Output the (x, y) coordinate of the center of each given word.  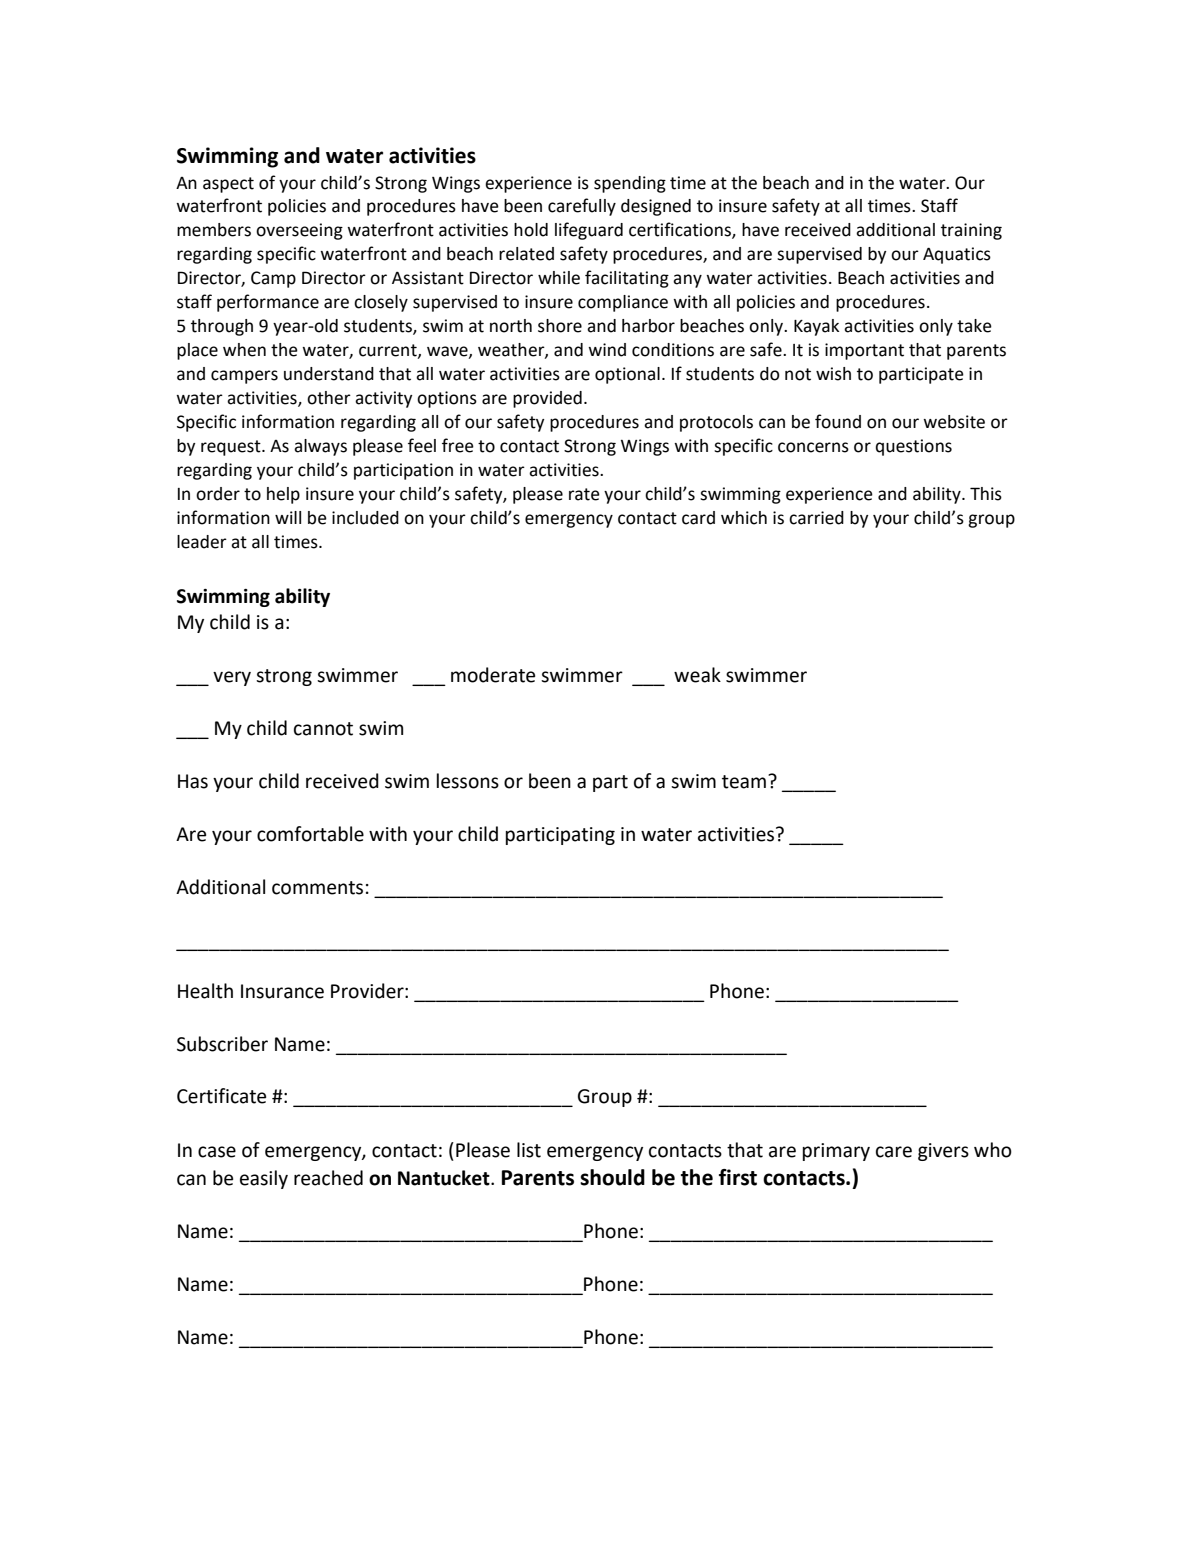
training (971, 231)
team (744, 782)
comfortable (310, 834)
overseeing (299, 231)
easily (264, 1179)
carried (816, 518)
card (698, 518)
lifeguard (589, 231)
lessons (468, 781)
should (612, 1177)
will (288, 517)
